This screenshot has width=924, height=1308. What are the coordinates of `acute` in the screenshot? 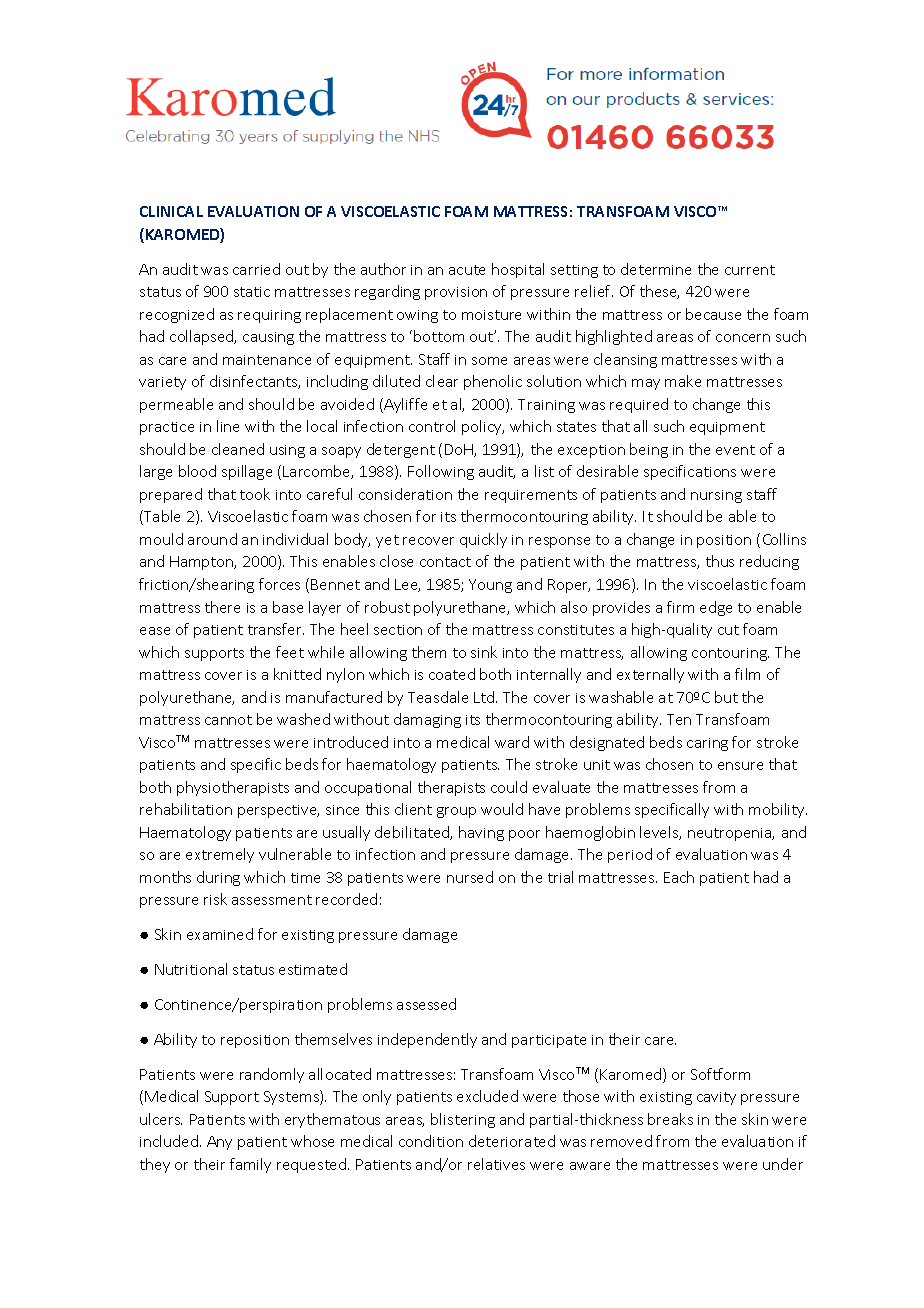 It's located at (467, 270).
